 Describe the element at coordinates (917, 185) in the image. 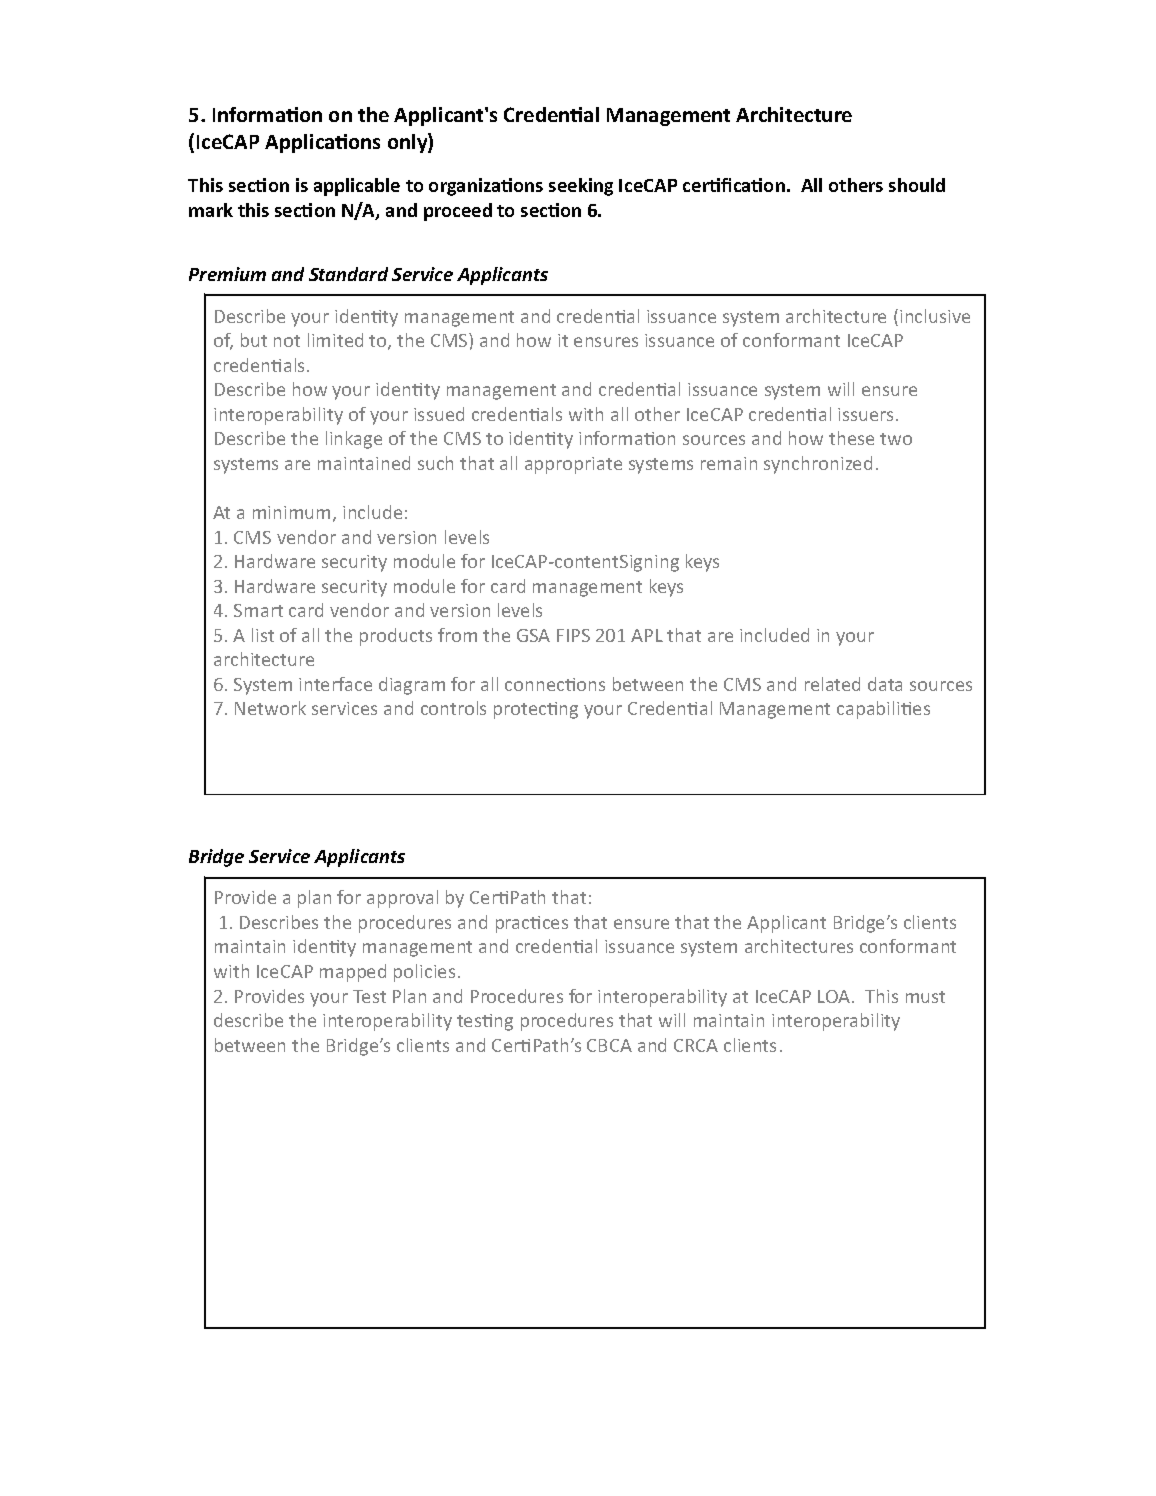

I see `should` at that location.
